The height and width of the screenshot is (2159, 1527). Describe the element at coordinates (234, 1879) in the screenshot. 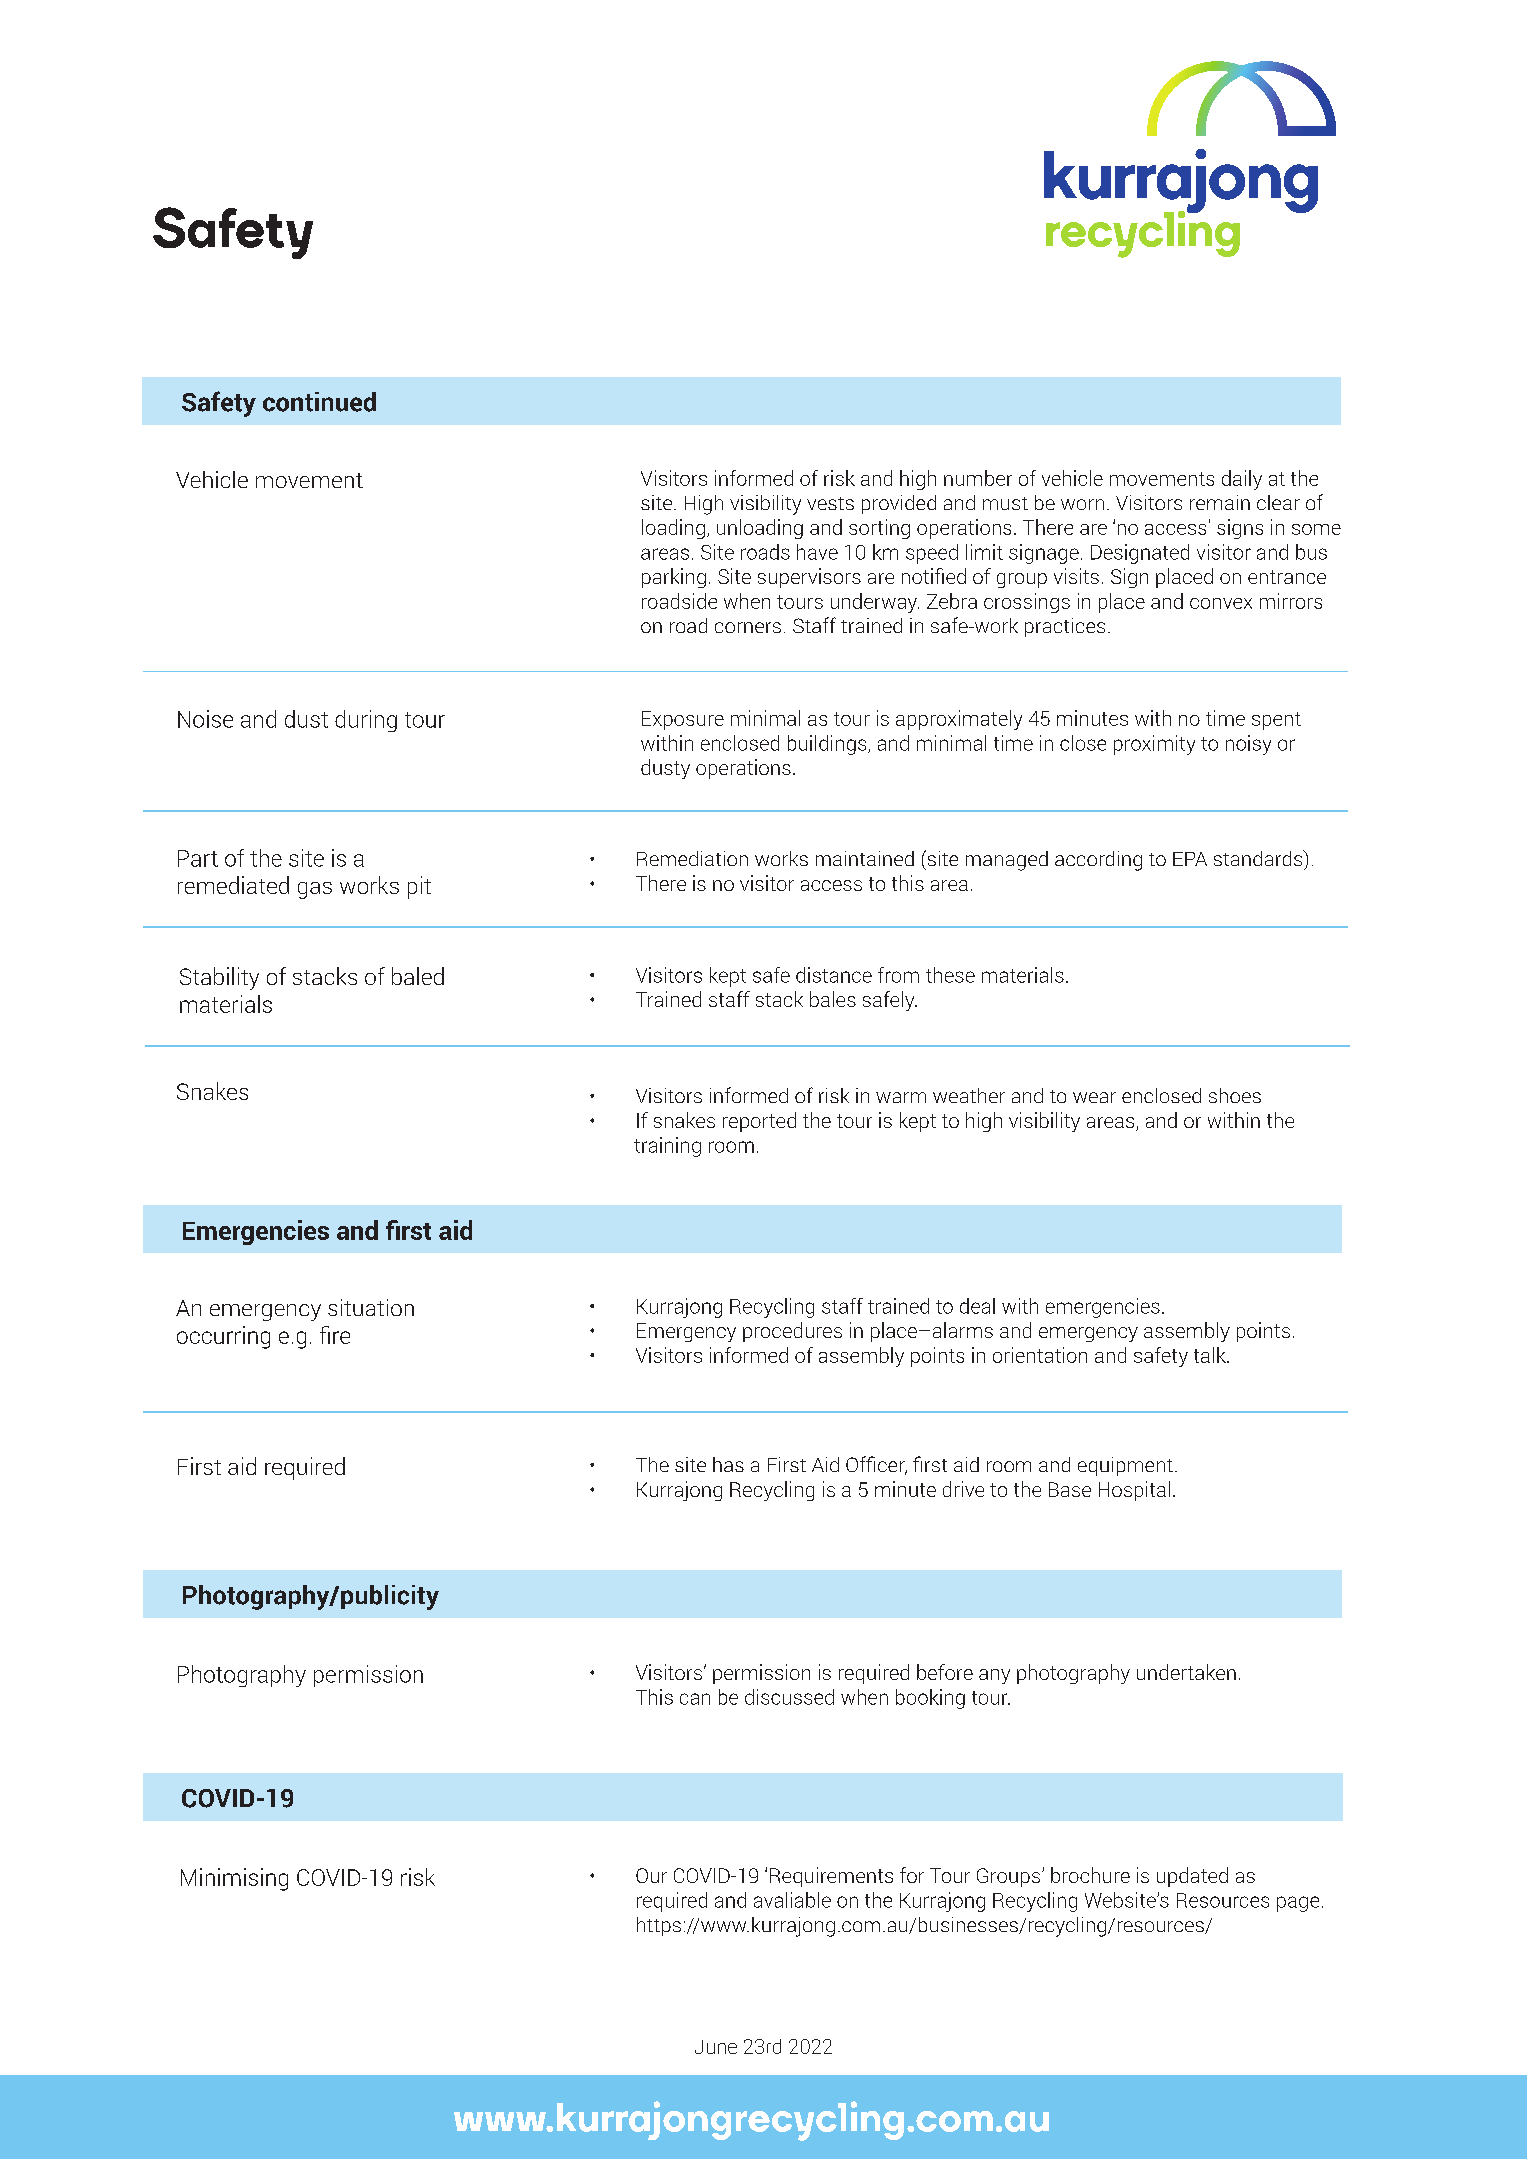

I see `Minimising` at that location.
